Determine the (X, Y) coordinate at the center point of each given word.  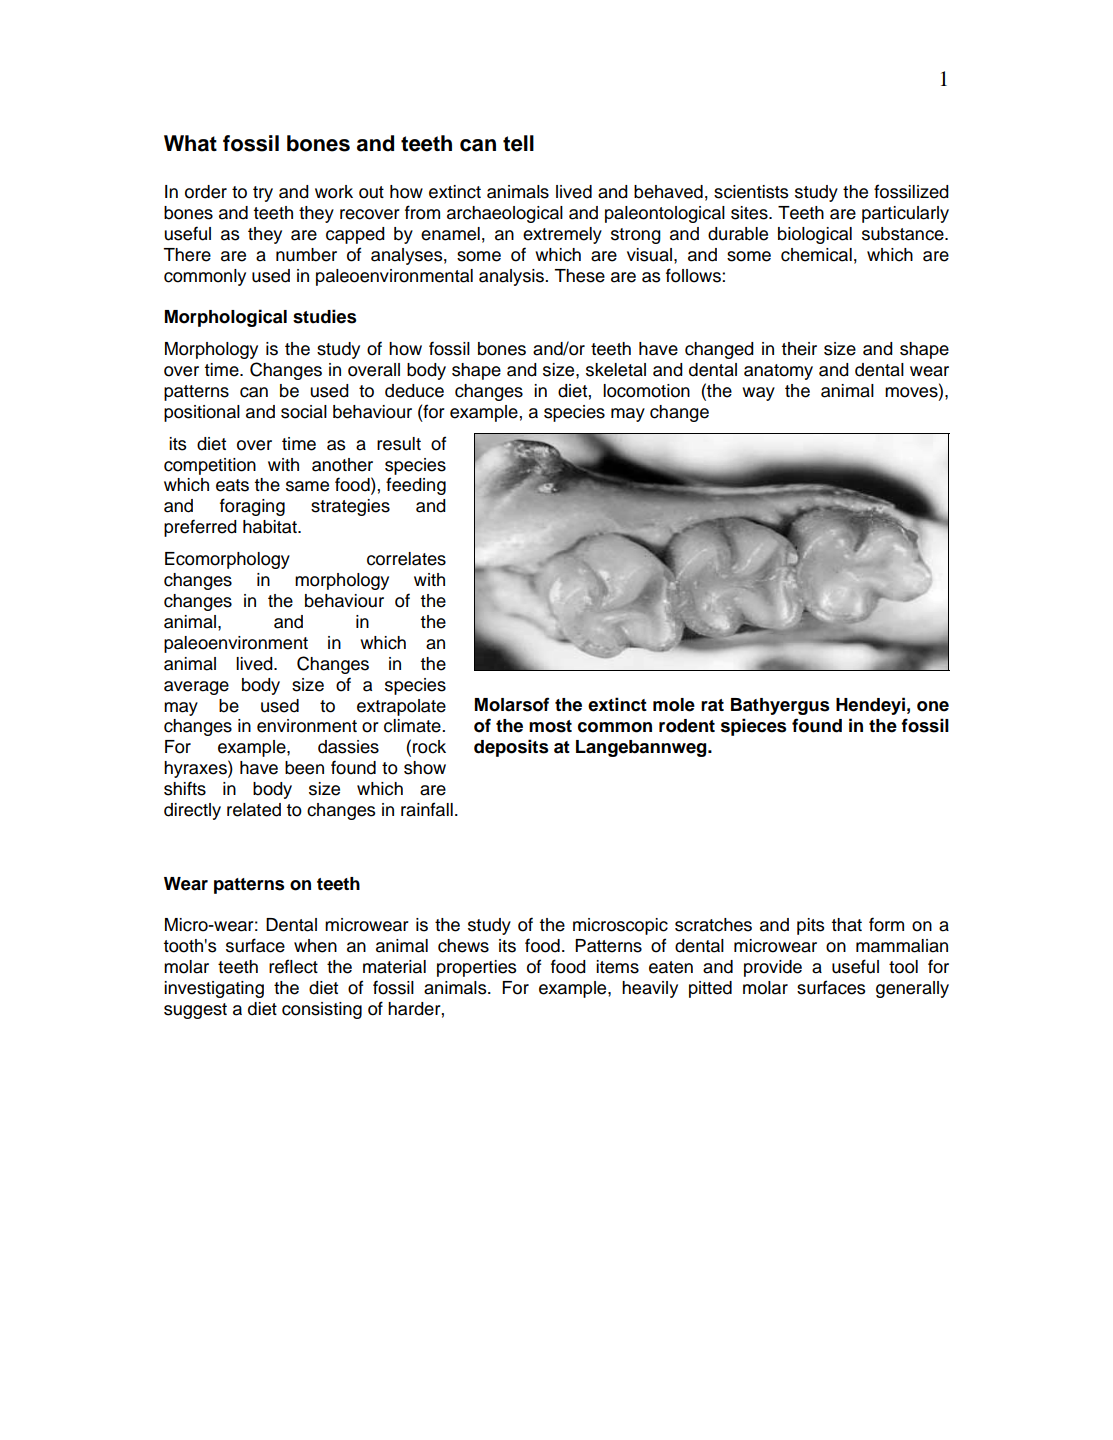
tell (518, 143)
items (617, 967)
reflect (293, 966)
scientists (751, 192)
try (263, 194)
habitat (271, 527)
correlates (406, 559)
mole (674, 705)
